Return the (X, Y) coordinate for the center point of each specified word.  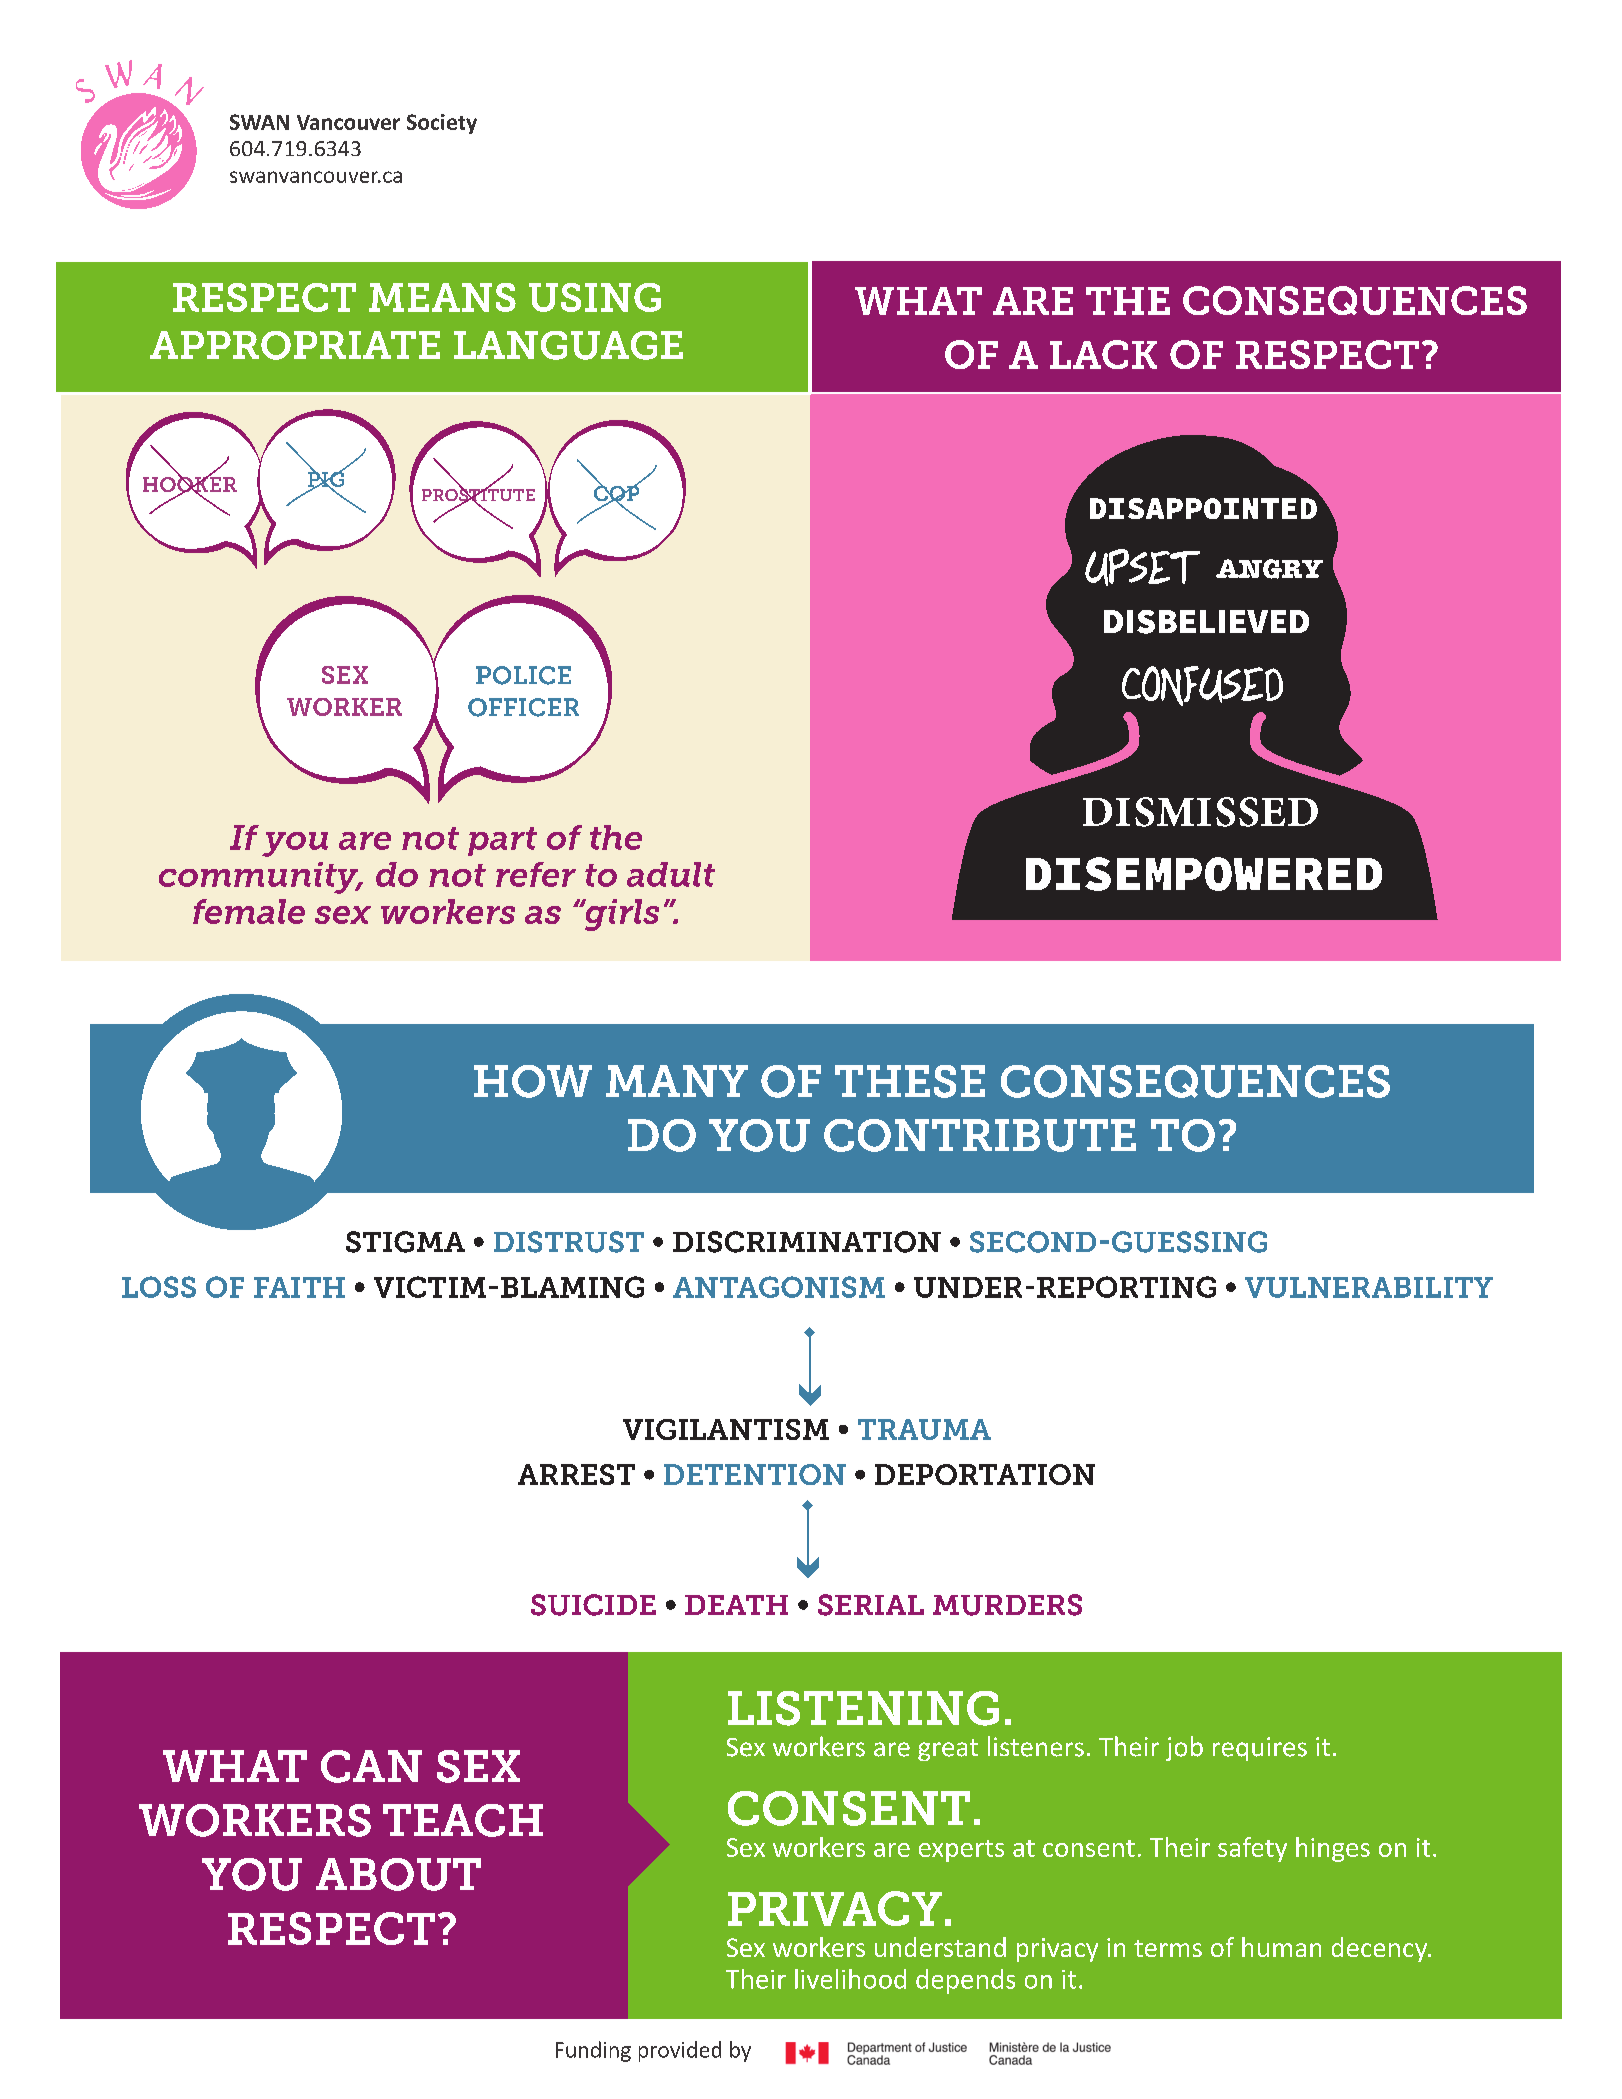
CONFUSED (1202, 686)
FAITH (299, 1287)
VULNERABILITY (1369, 1287)
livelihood (850, 1979)
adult (671, 874)
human (1281, 1947)
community (260, 878)
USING (595, 297)
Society (442, 124)
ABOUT (398, 1874)
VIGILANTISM (726, 1429)
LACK (1103, 354)
